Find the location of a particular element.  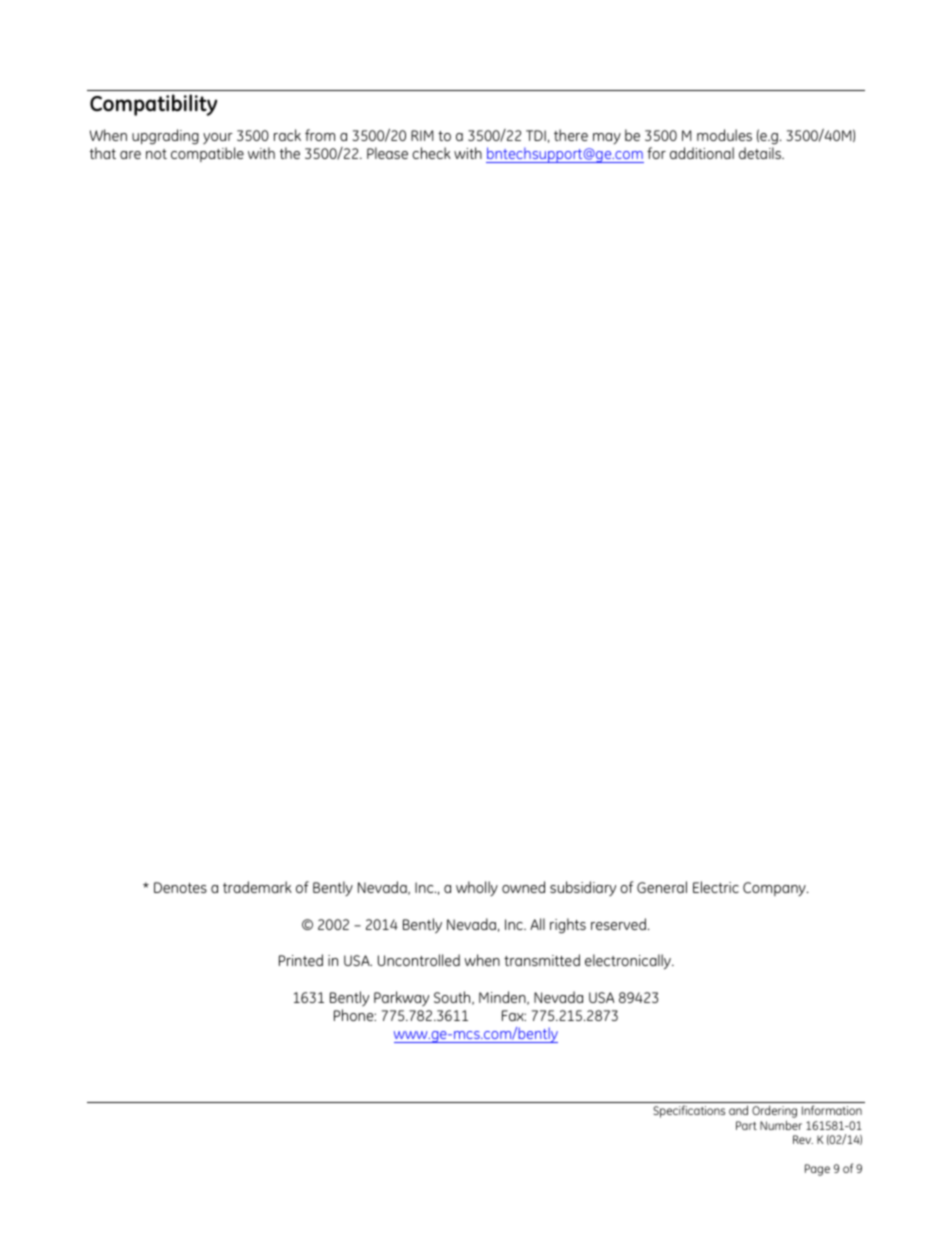

Printed is located at coordinates (301, 960).
